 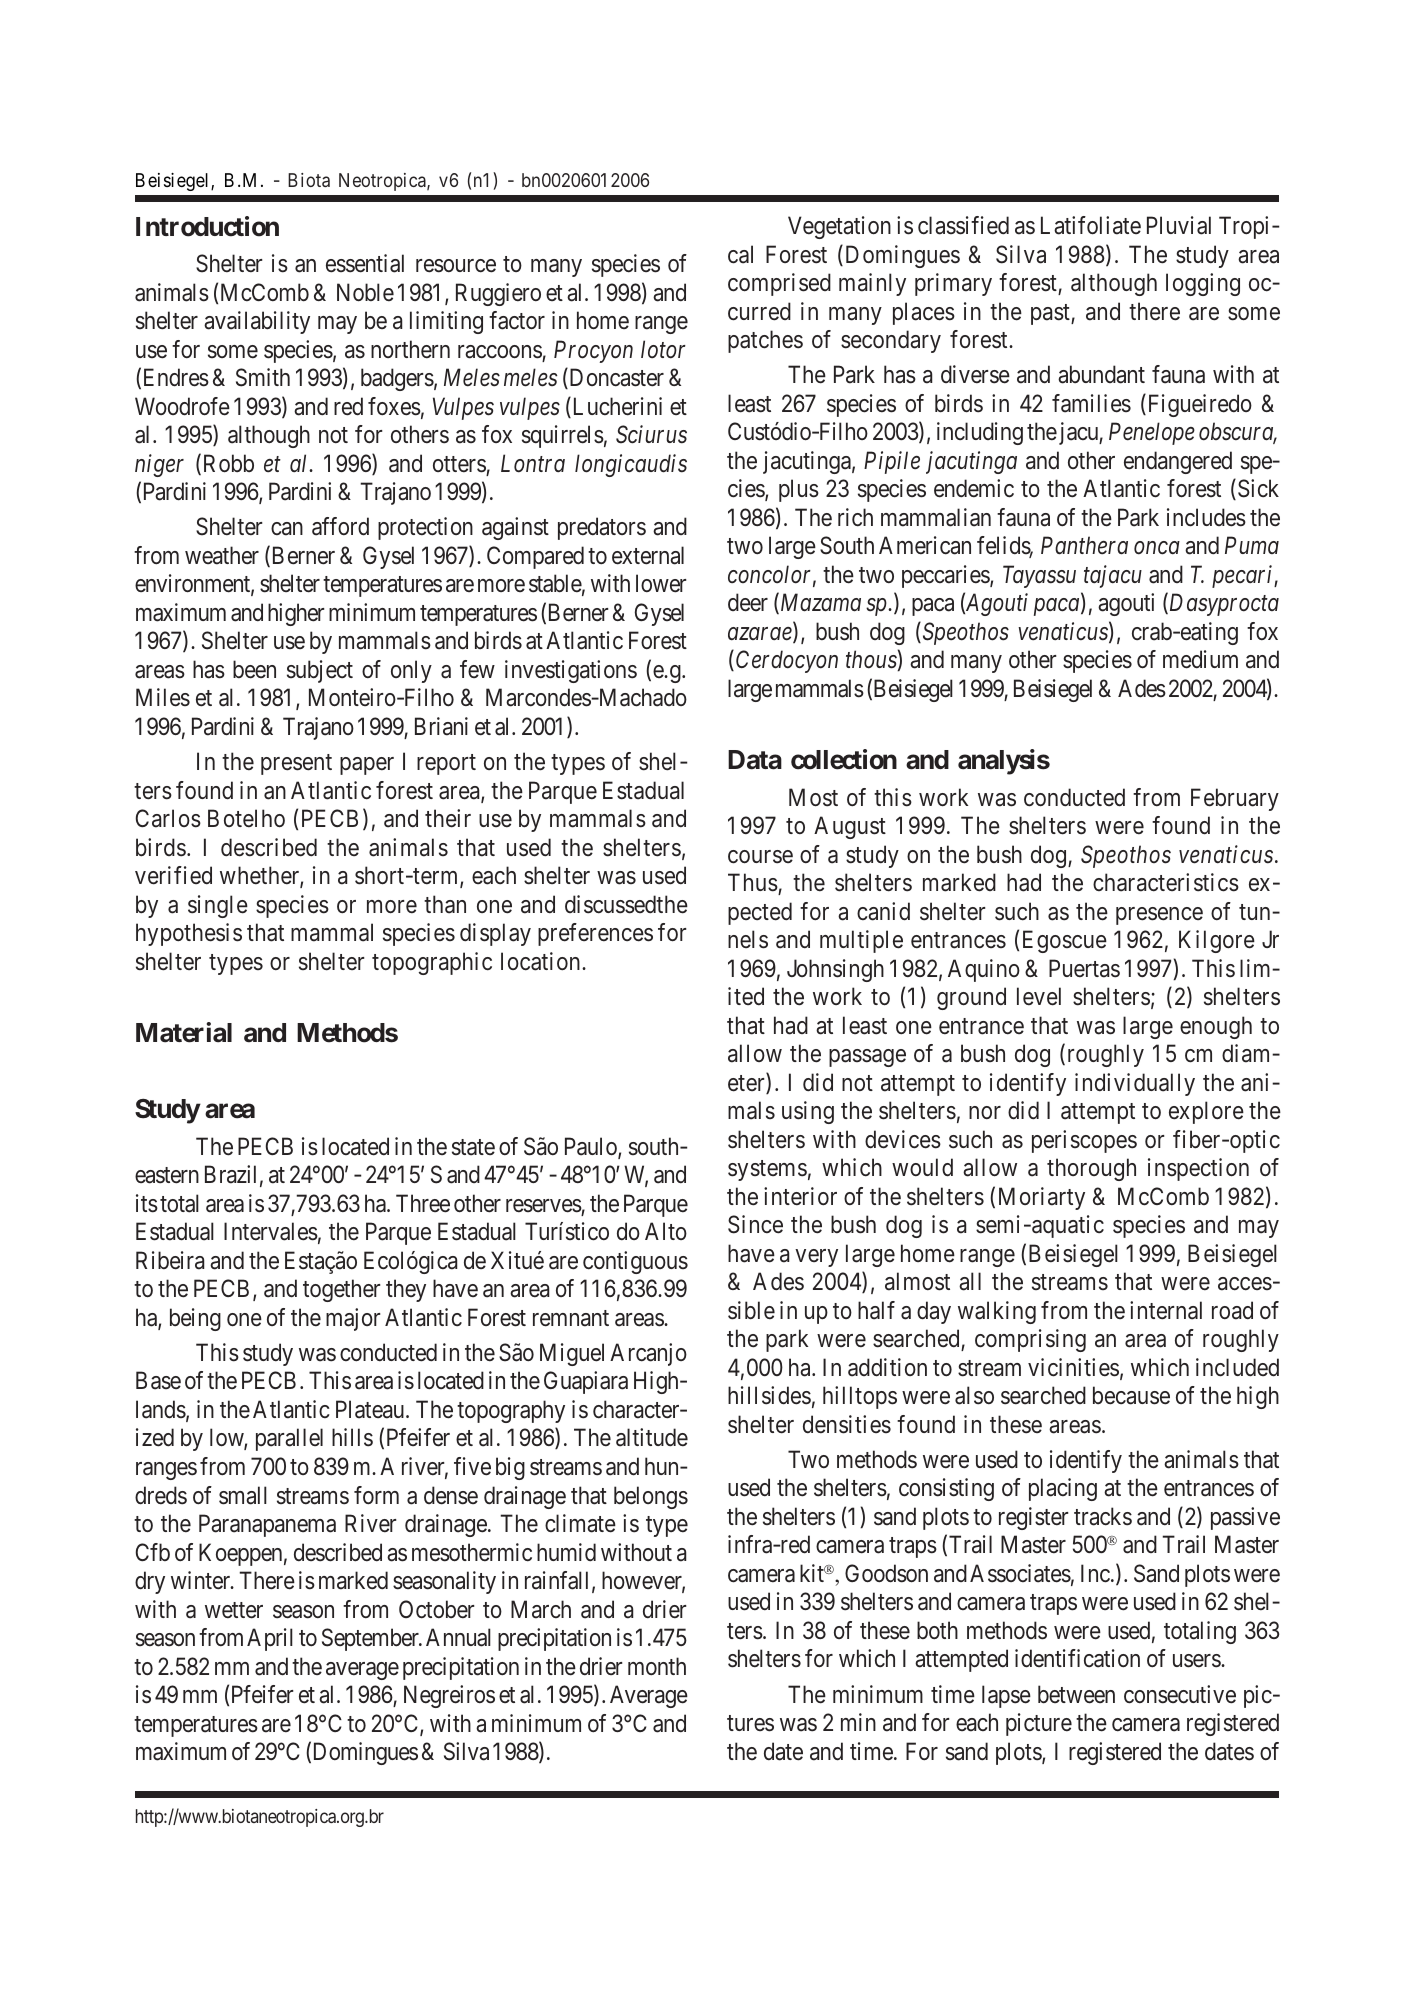 What do you see at coordinates (254, 669) in the screenshot?
I see `been` at bounding box center [254, 669].
